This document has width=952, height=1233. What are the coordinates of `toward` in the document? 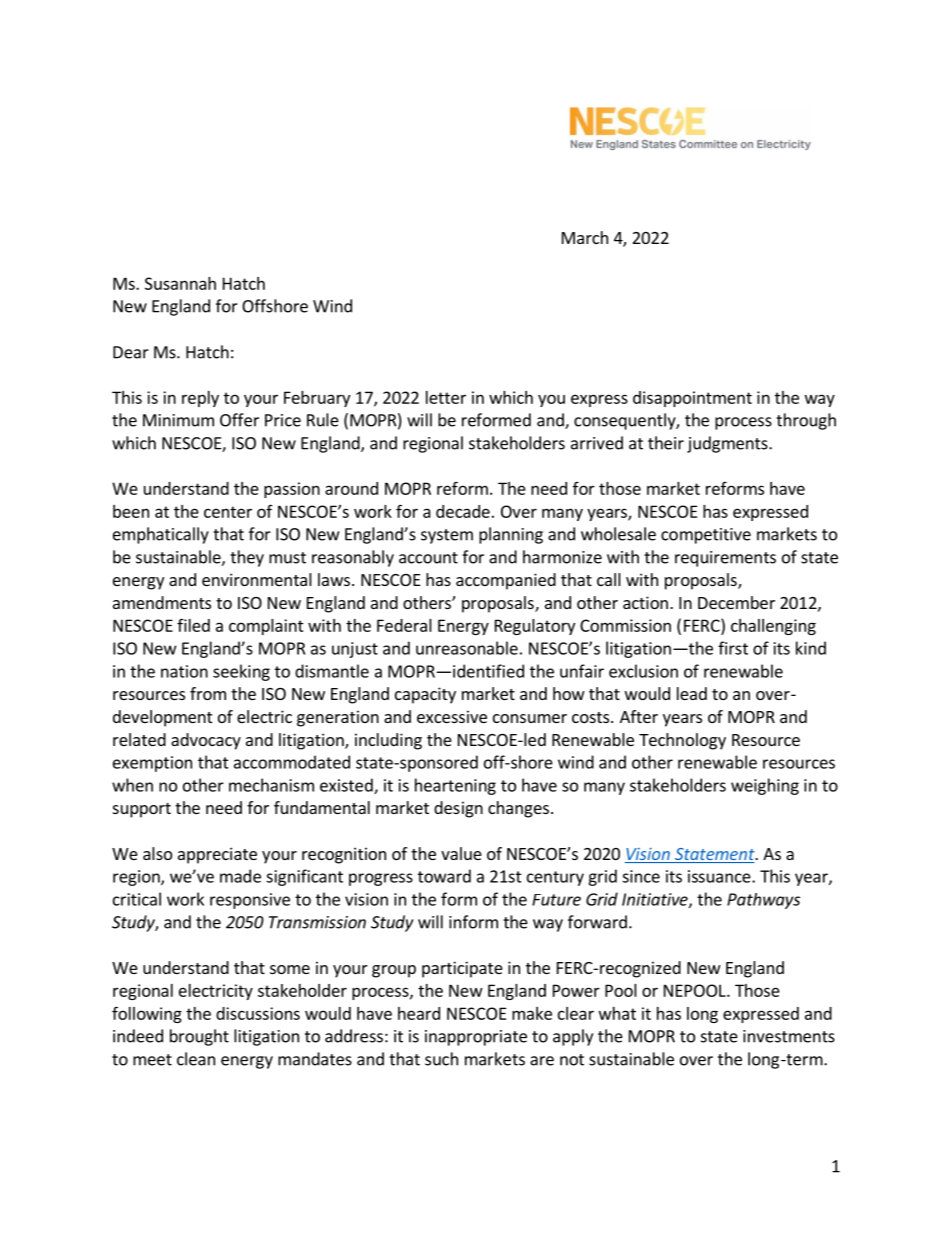 It's located at (444, 876).
